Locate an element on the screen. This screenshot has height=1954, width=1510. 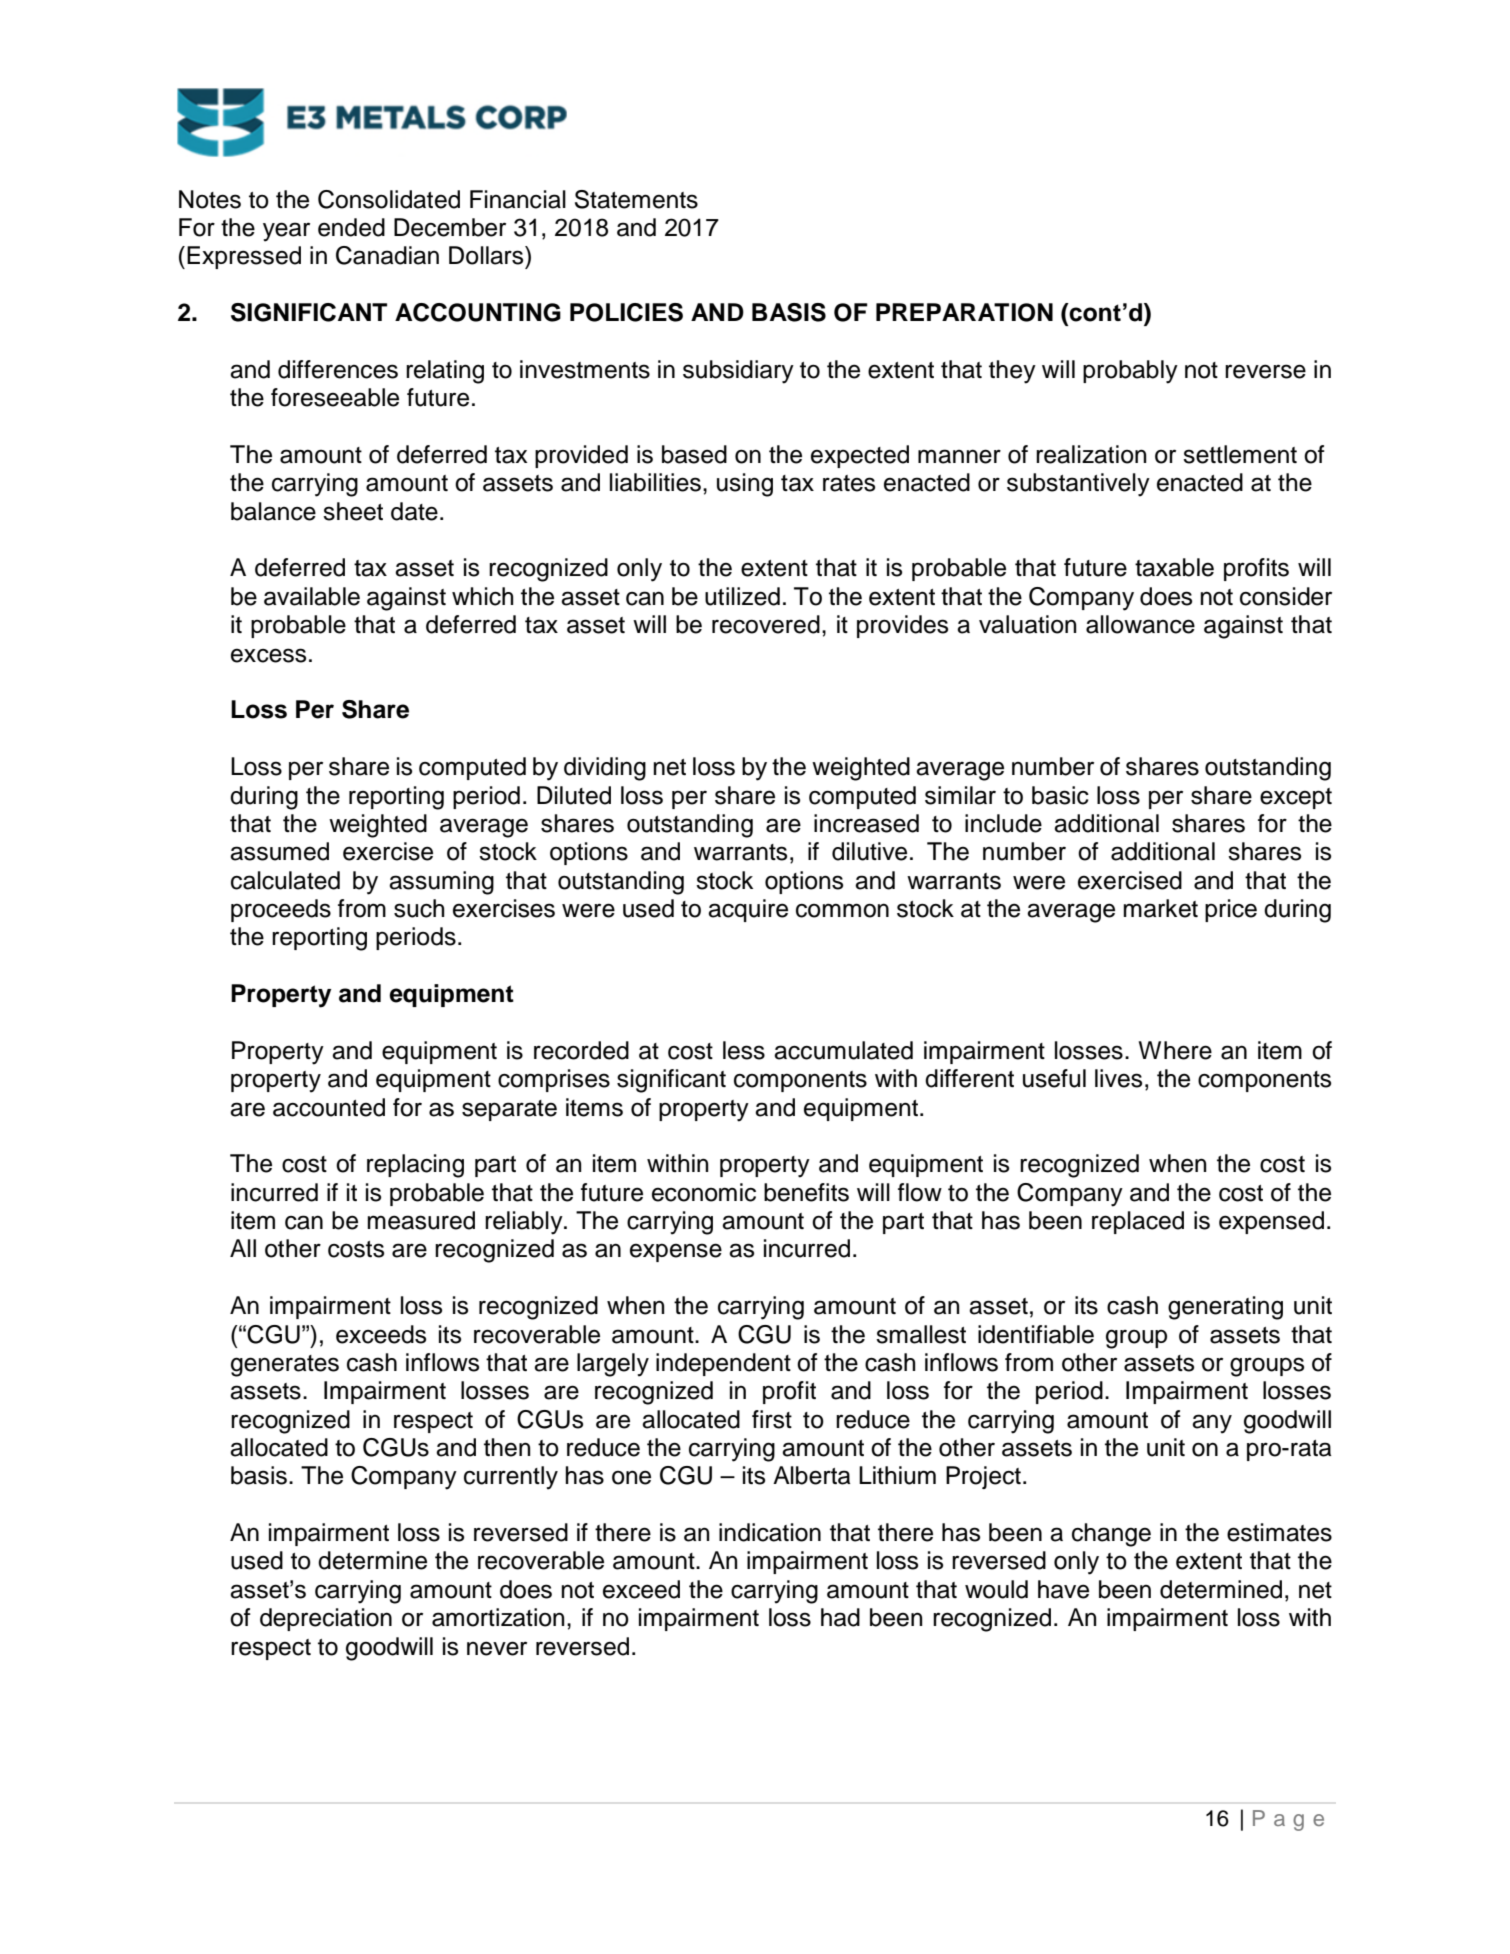
basic is located at coordinates (1060, 795).
